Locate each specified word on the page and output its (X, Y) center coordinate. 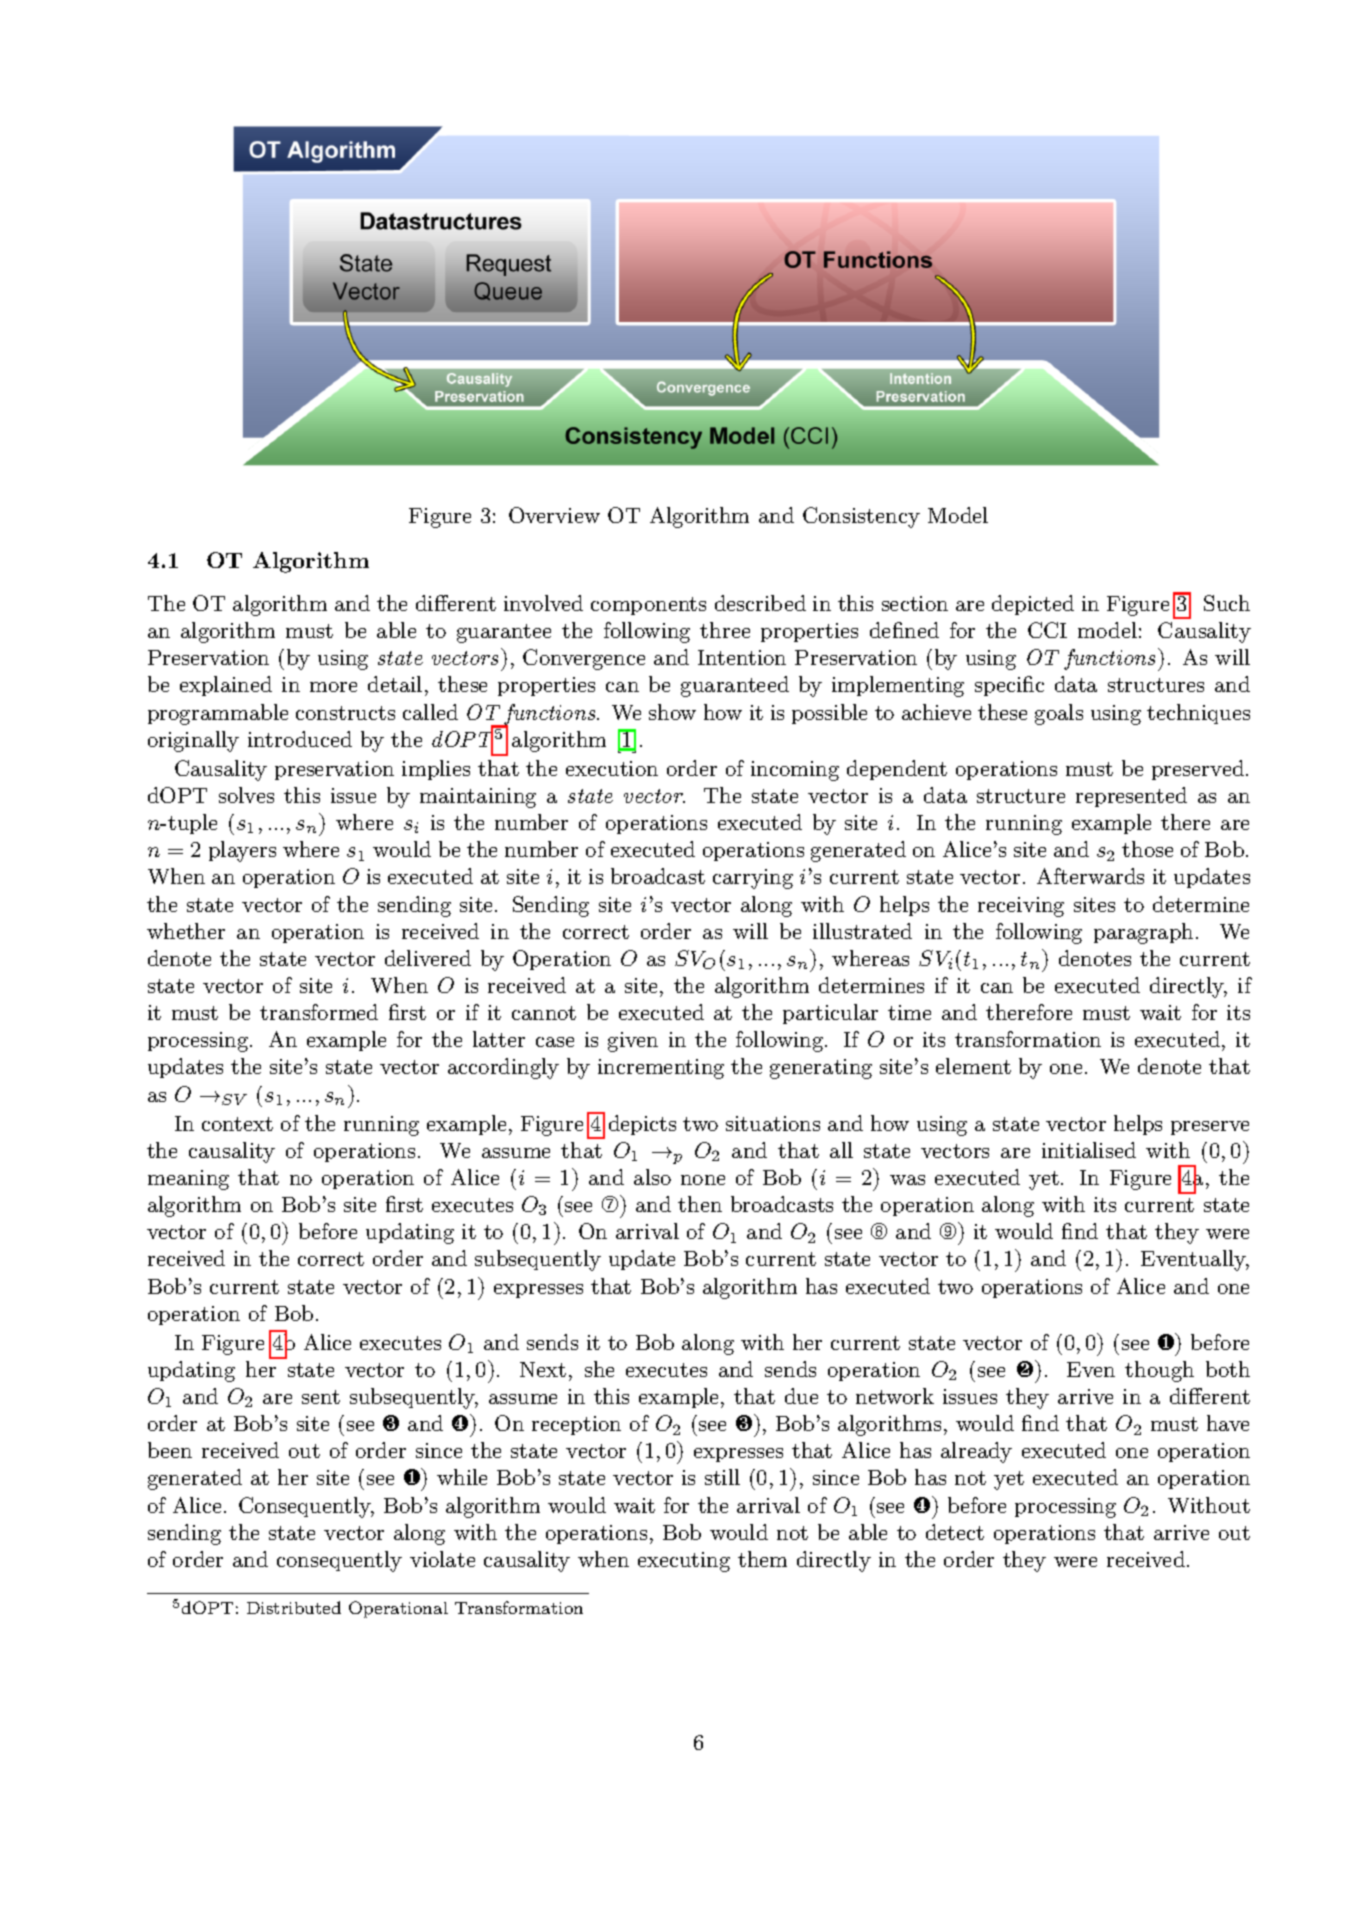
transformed (319, 1012)
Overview (554, 515)
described (760, 603)
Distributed (294, 1607)
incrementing (661, 1069)
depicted (1033, 605)
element (973, 1066)
